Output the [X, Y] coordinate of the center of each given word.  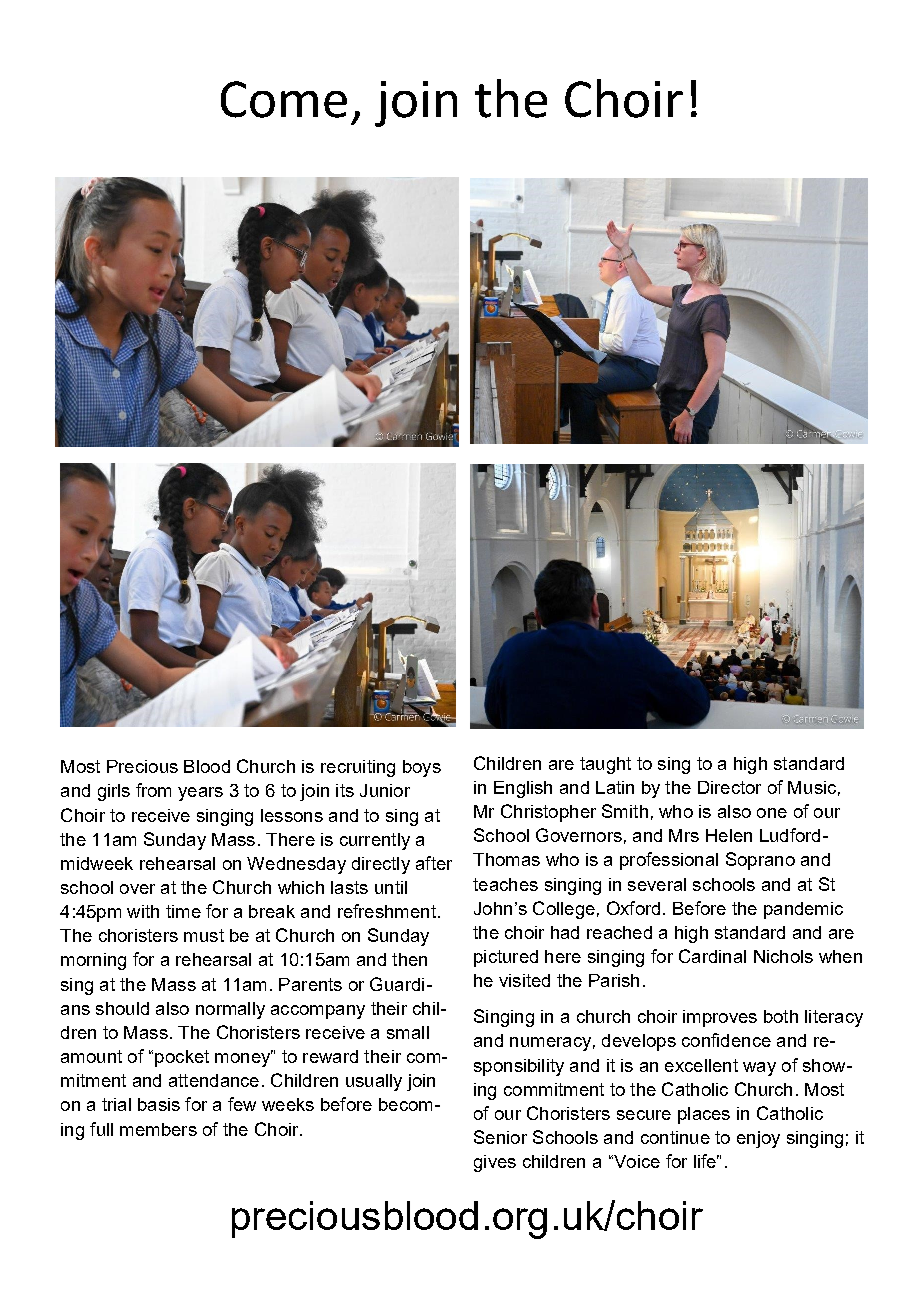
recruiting [358, 768]
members [158, 1129]
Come [284, 99]
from [153, 790]
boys [422, 768]
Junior [385, 790]
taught [605, 765]
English [523, 789]
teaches [505, 884]
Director [729, 787]
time [183, 911]
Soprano [760, 861]
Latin [615, 787]
